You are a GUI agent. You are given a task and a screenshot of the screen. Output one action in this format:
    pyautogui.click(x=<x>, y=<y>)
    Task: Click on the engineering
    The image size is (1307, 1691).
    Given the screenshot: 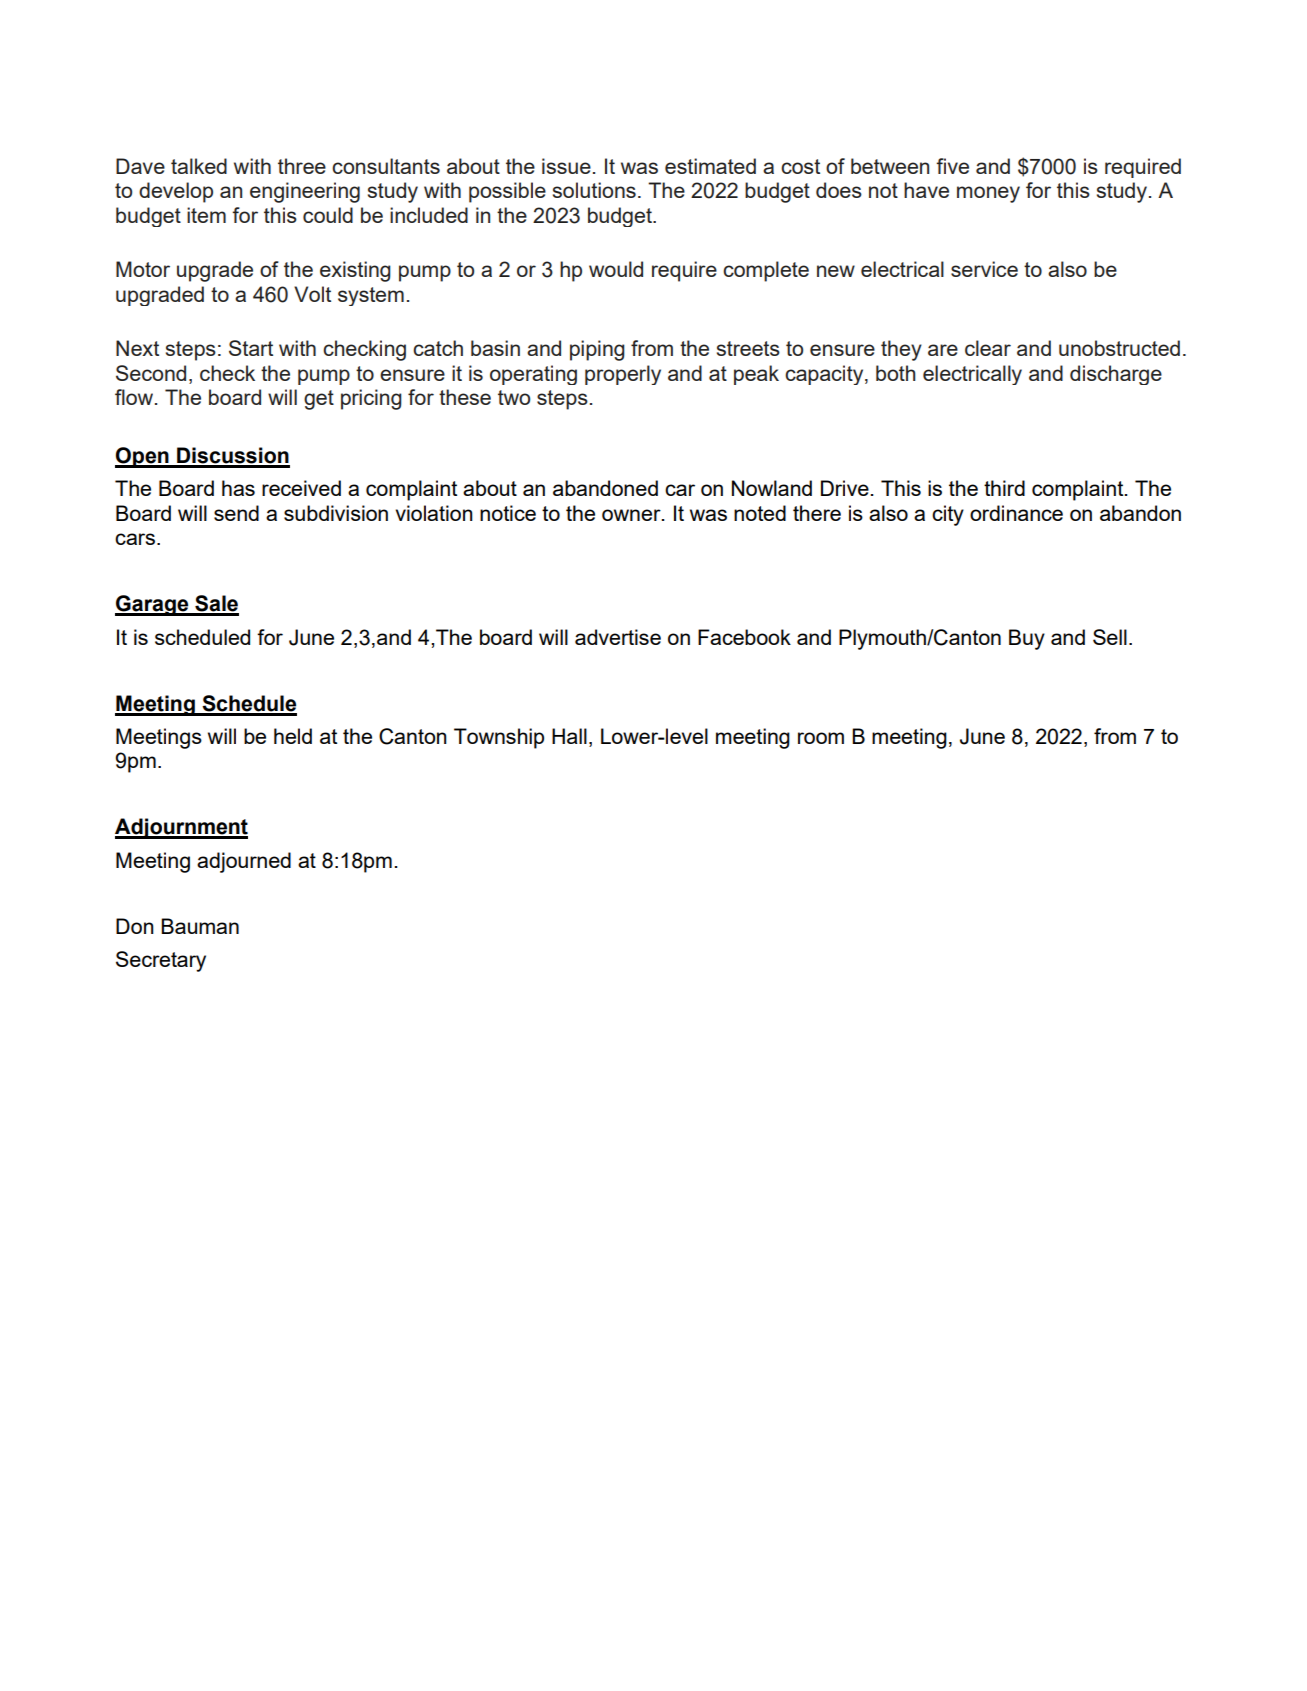 What is the action you would take?
    pyautogui.click(x=305, y=192)
